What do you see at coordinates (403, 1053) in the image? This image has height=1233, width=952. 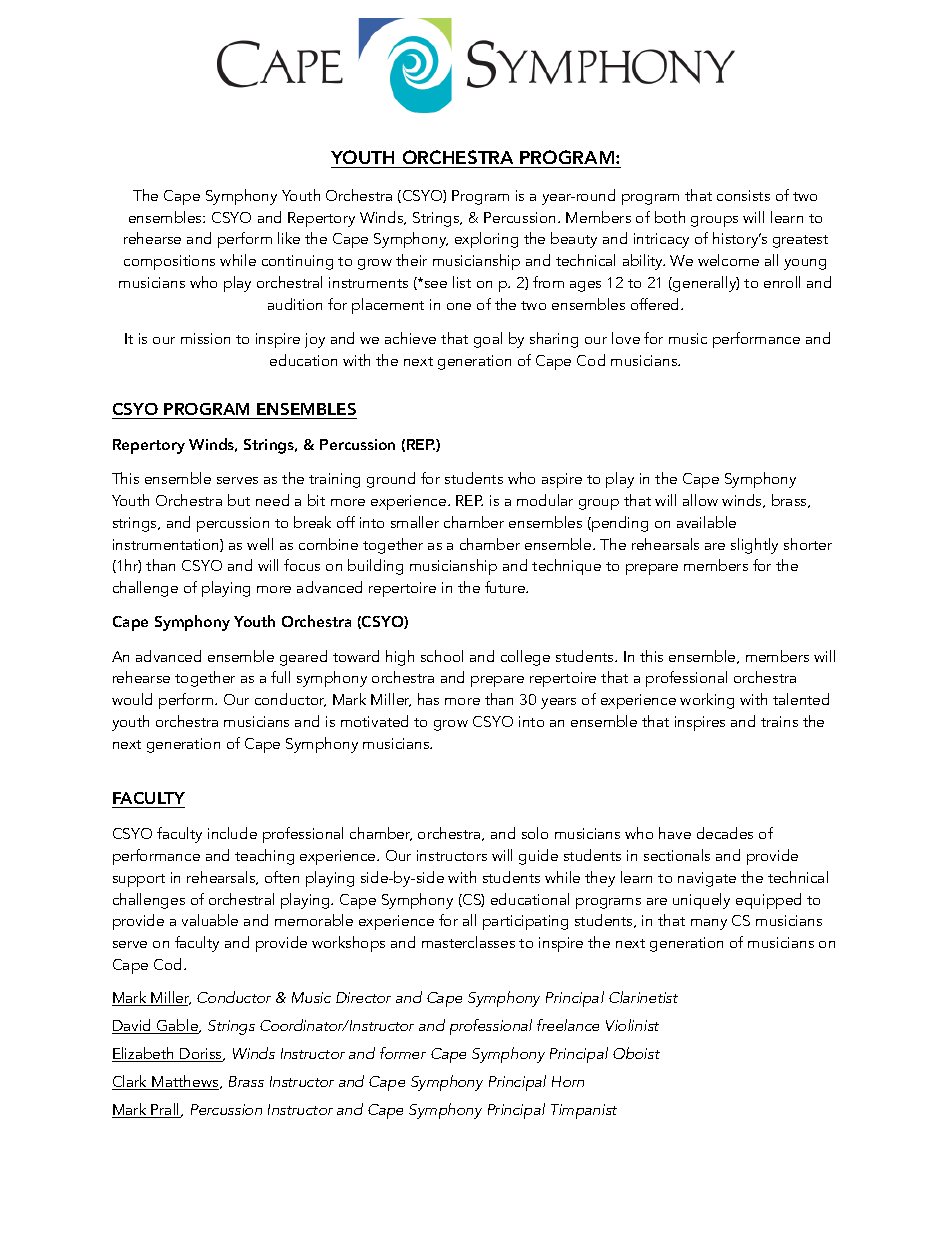 I see `former` at bounding box center [403, 1053].
